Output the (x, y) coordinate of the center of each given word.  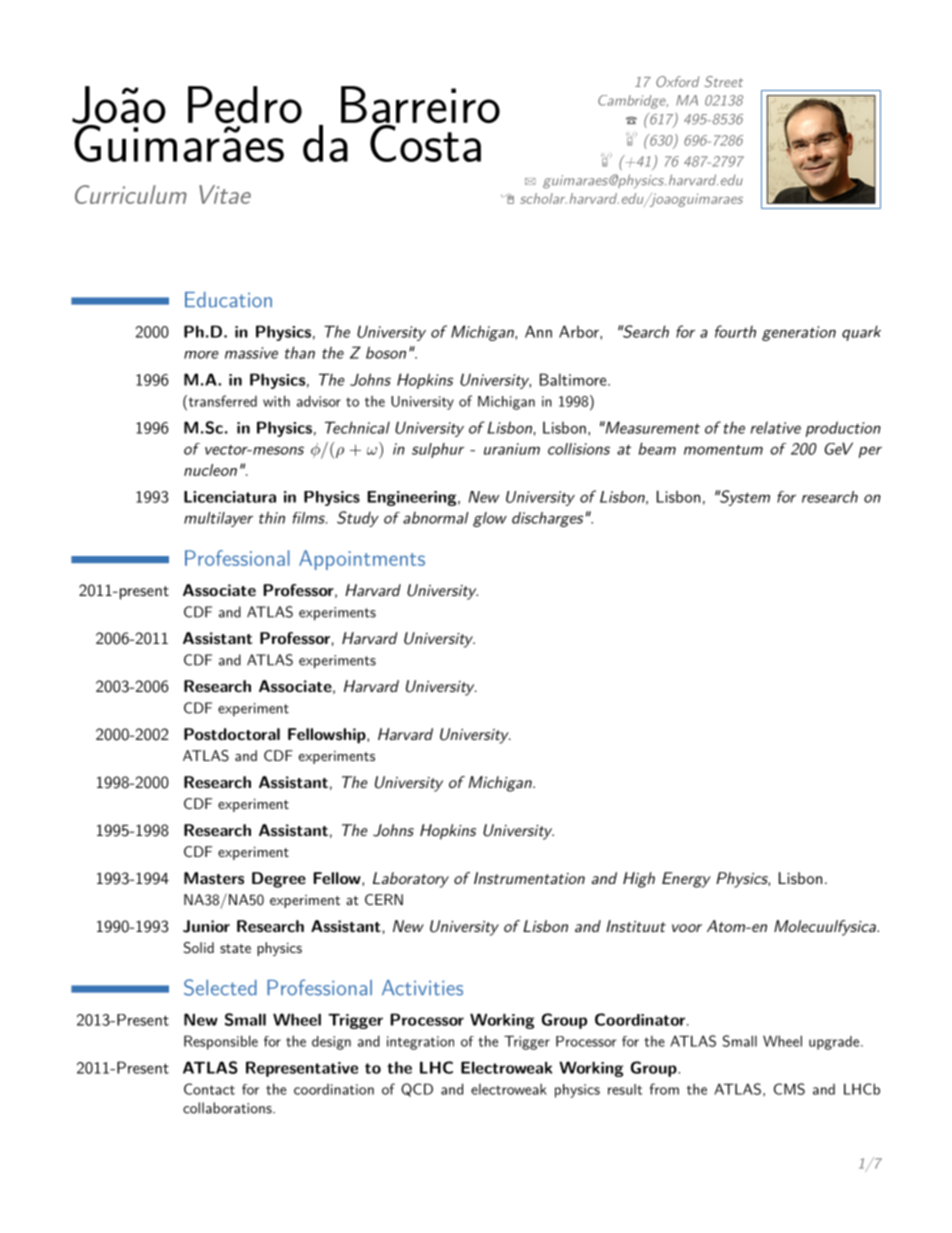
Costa (425, 142)
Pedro (245, 104)
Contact (209, 1089)
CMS (789, 1089)
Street (724, 81)
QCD (417, 1090)
